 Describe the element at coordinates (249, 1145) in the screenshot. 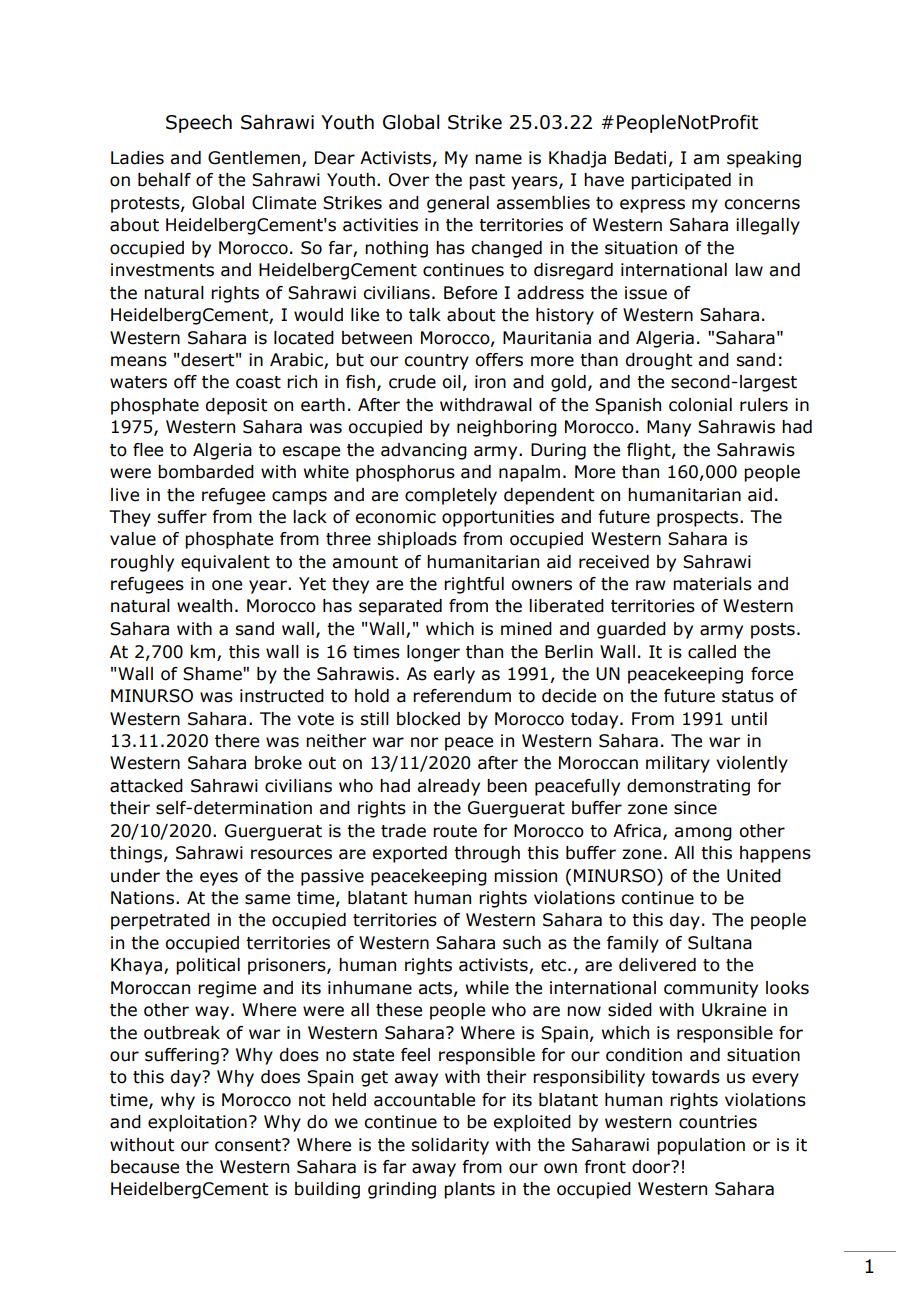

I see `consent` at that location.
